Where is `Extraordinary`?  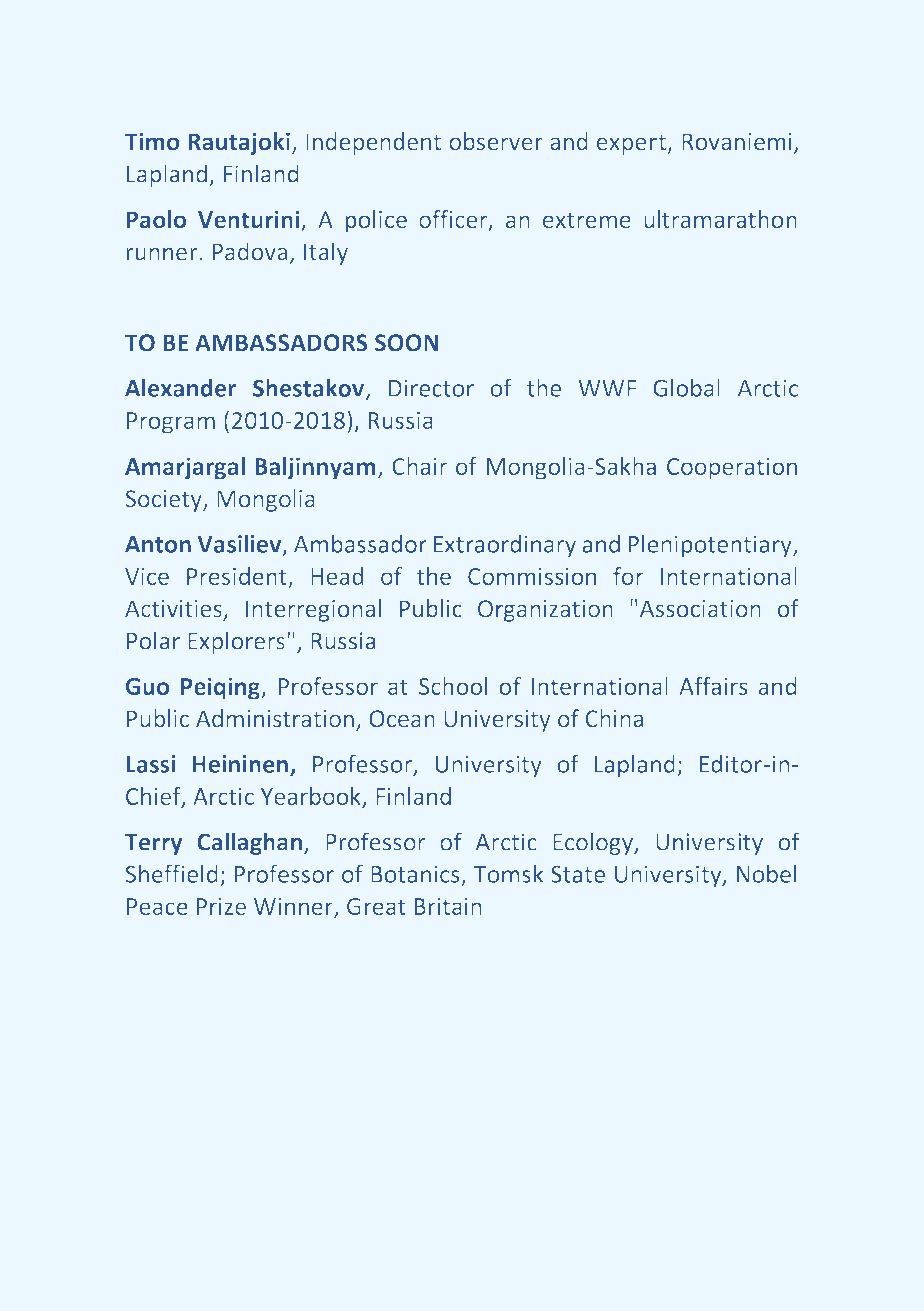 Extraordinary is located at coordinates (504, 546).
